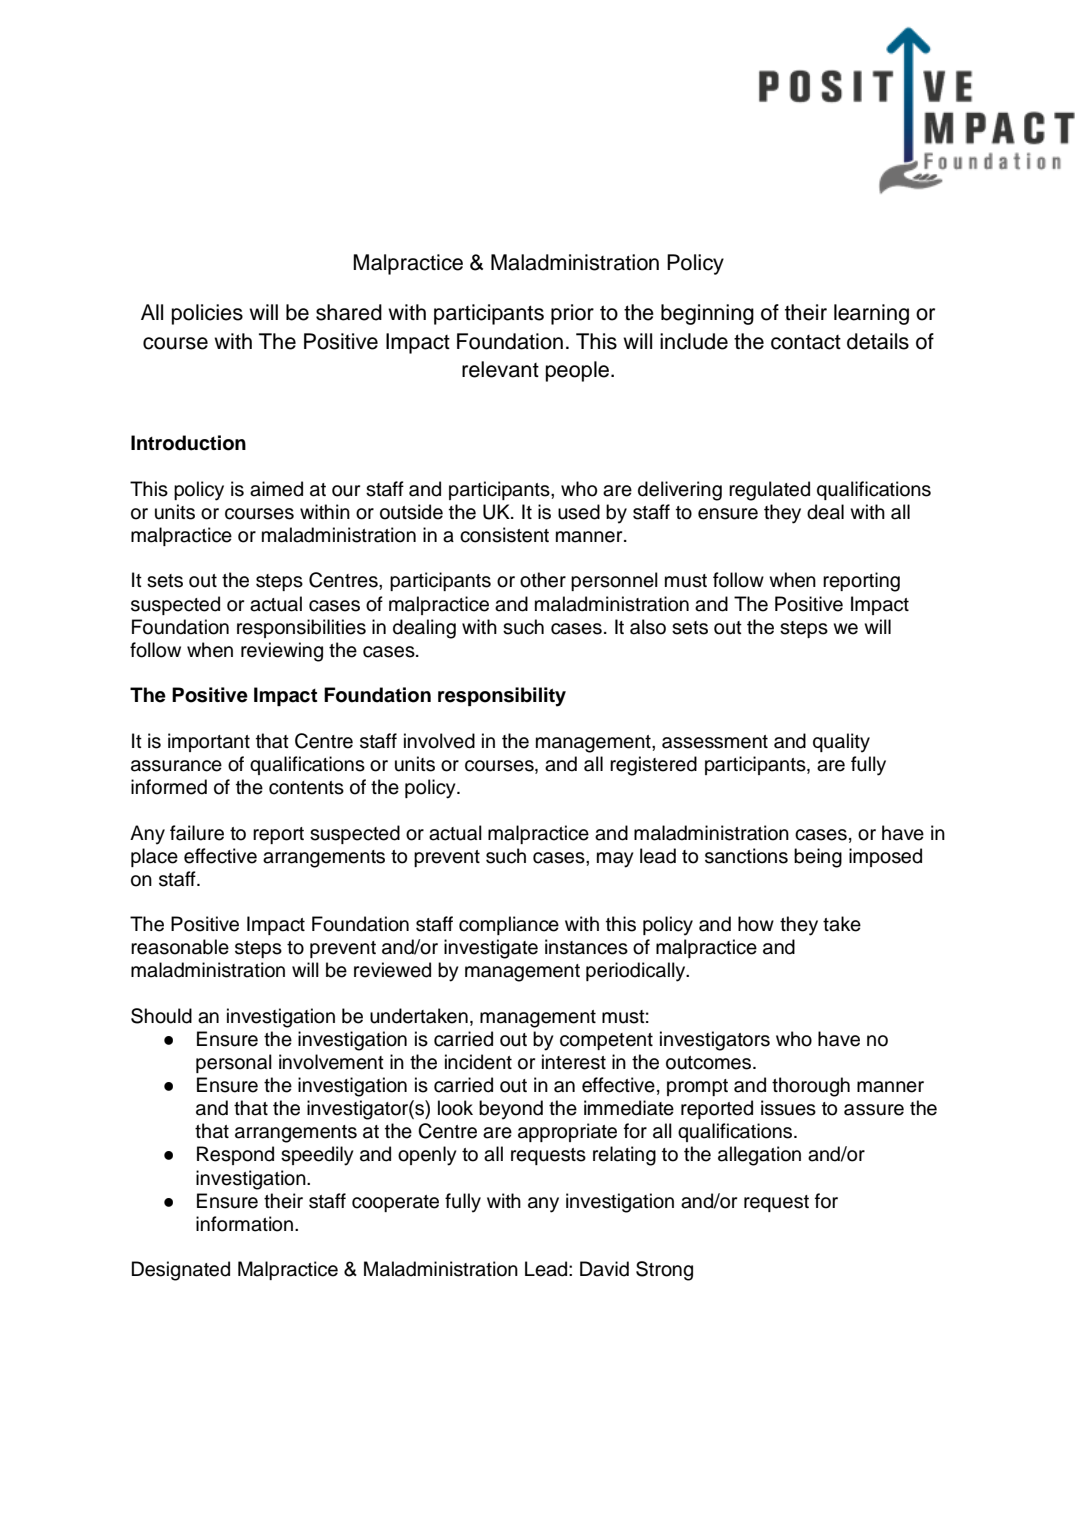 The image size is (1077, 1525). I want to click on involved, so click(439, 741).
